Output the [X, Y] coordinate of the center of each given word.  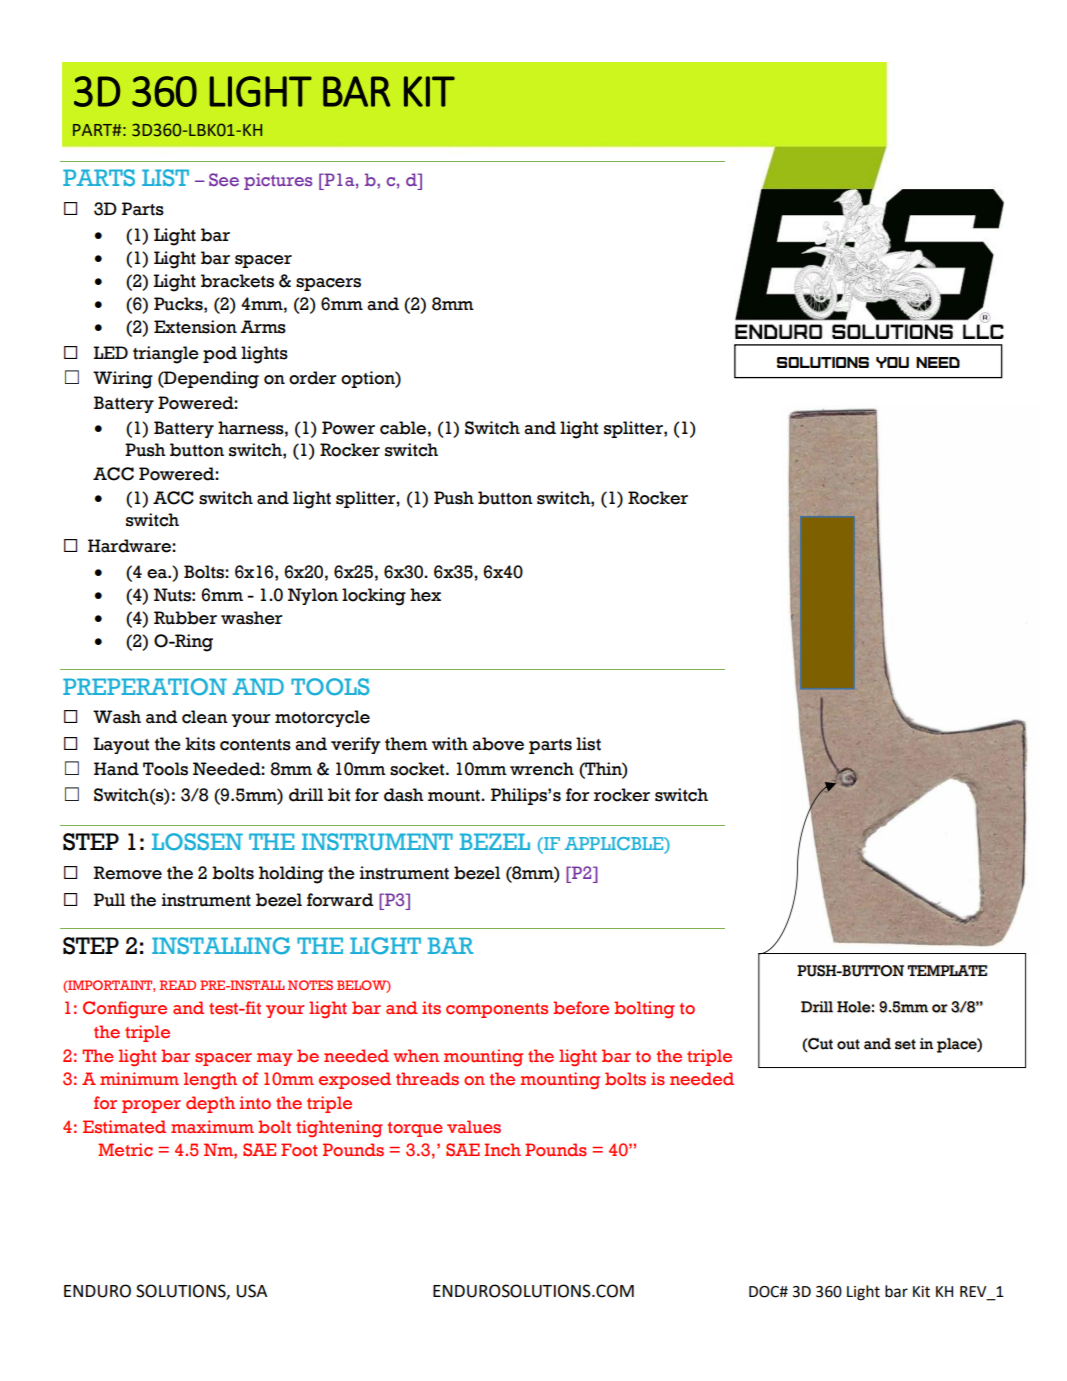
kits [200, 744]
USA [252, 1291]
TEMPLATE [947, 970]
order [312, 378]
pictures [278, 181]
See [224, 179]
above [498, 744]
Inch [502, 1150]
